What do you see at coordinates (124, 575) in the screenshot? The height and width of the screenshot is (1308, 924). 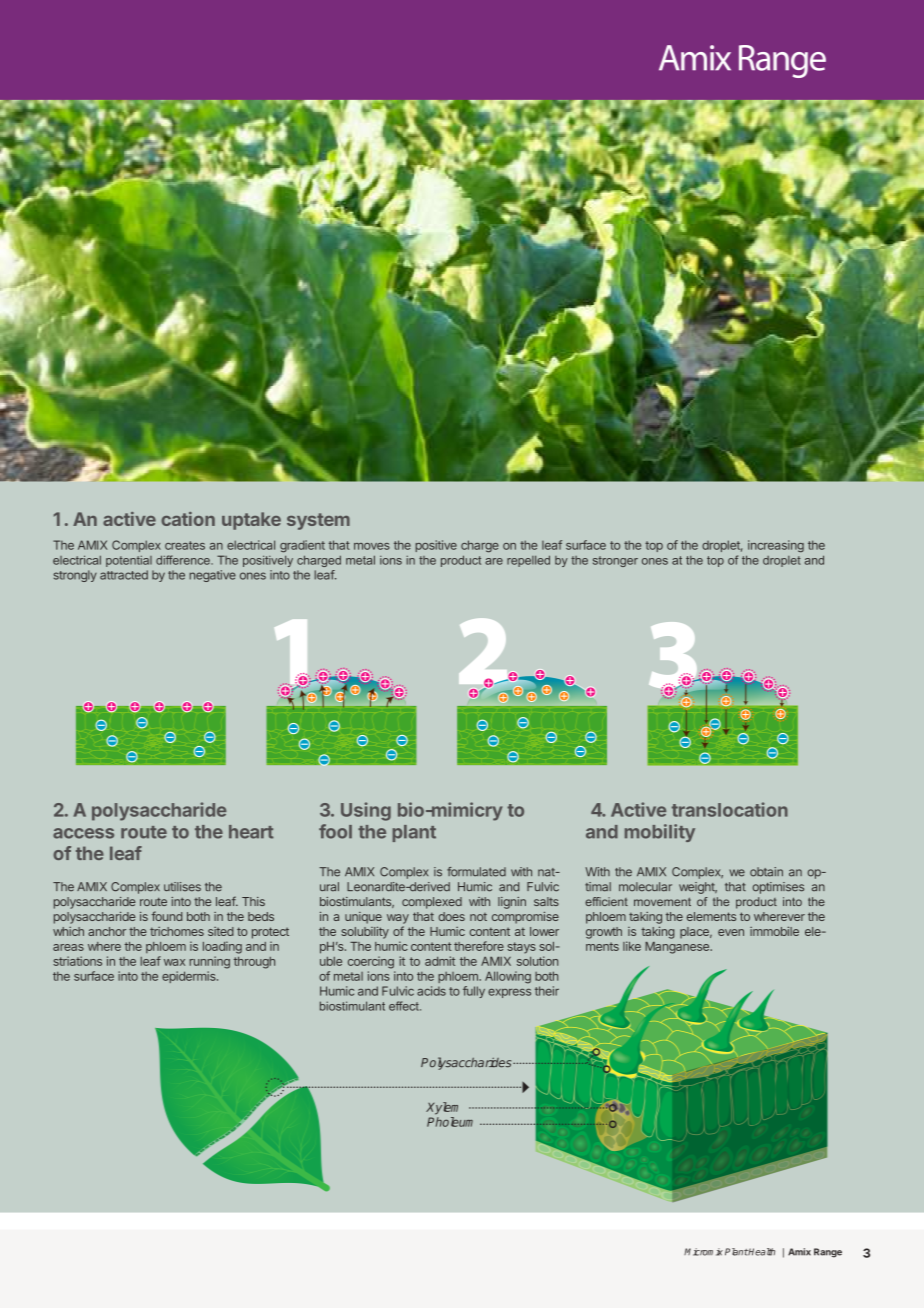 I see `attracted` at bounding box center [124, 575].
